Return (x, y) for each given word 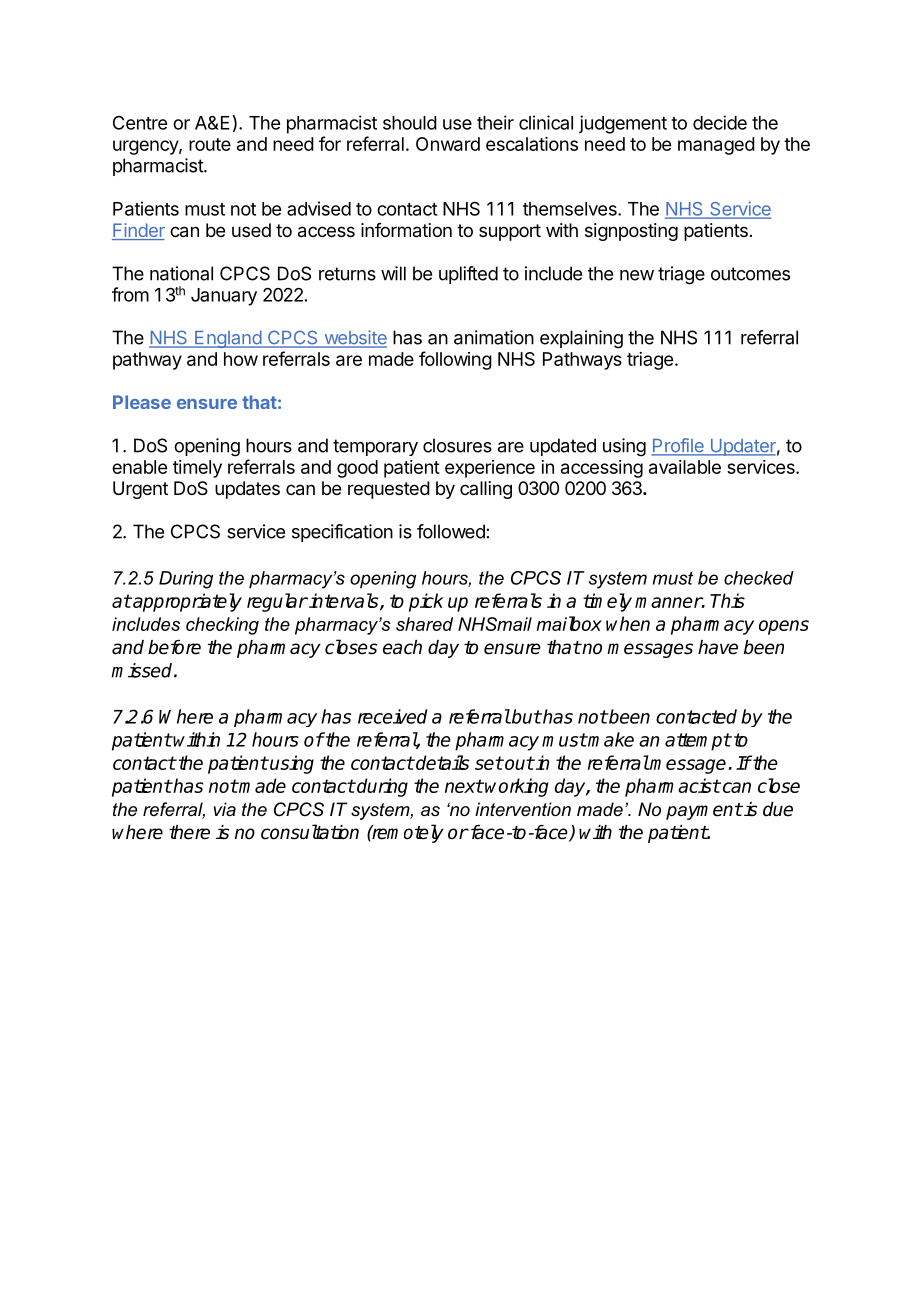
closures (457, 445)
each (402, 647)
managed (716, 146)
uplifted (468, 275)
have (718, 647)
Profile (678, 446)
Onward (448, 144)
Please (142, 402)
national (181, 273)
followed (451, 531)
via (225, 809)
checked (759, 578)
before (174, 647)
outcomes (750, 274)
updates (247, 490)
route (210, 144)
